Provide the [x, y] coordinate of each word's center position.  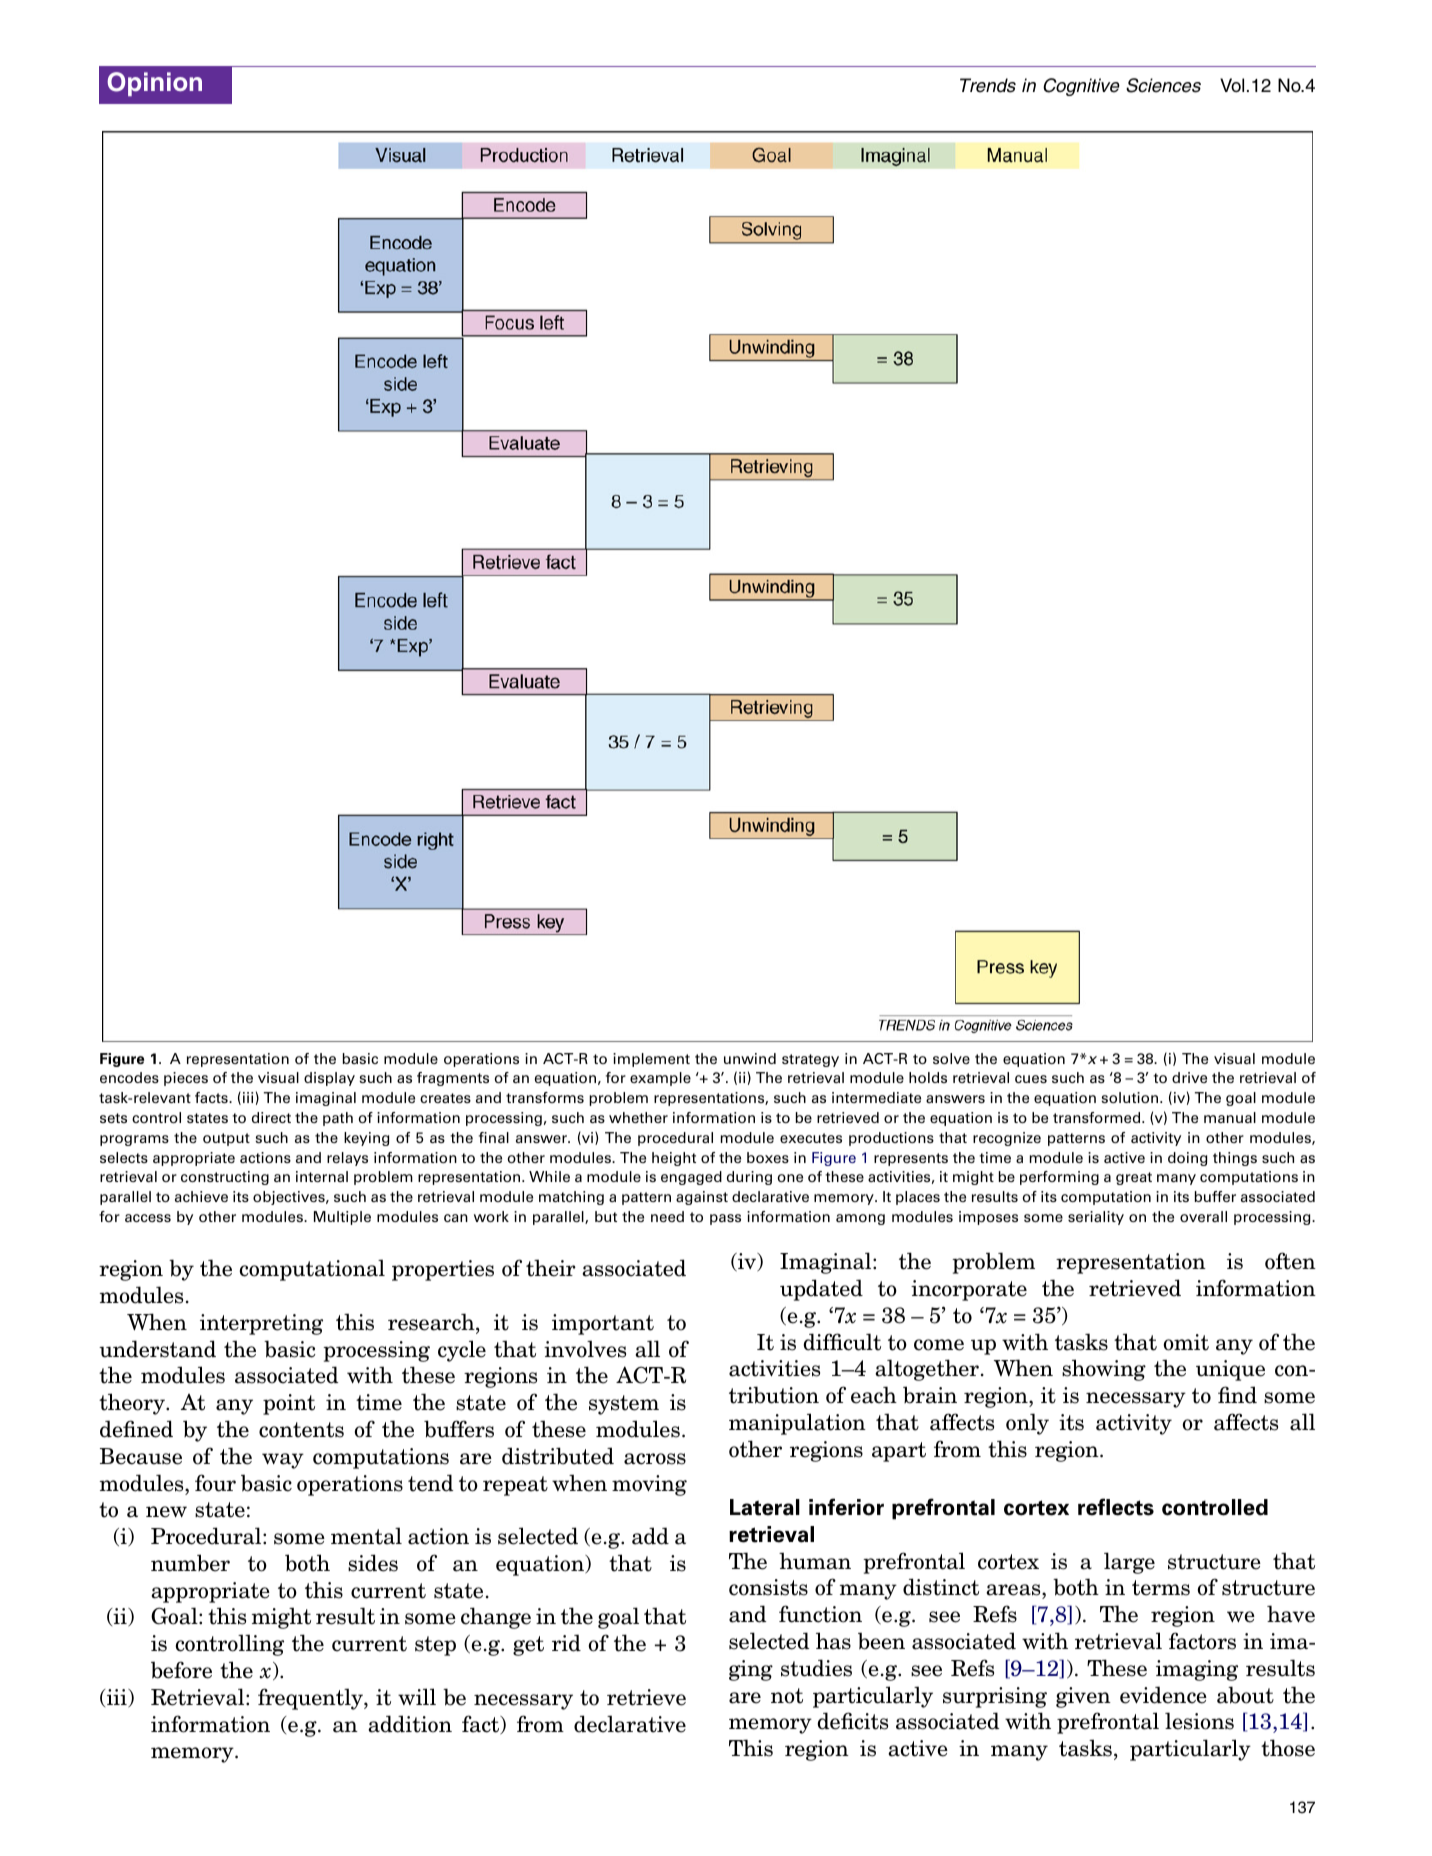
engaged [691, 1178]
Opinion [154, 84]
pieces [186, 1079]
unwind [750, 1058]
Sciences [1163, 85]
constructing [225, 1178]
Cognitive [1081, 87]
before [181, 1670]
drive [1189, 1077]
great [1134, 1178]
